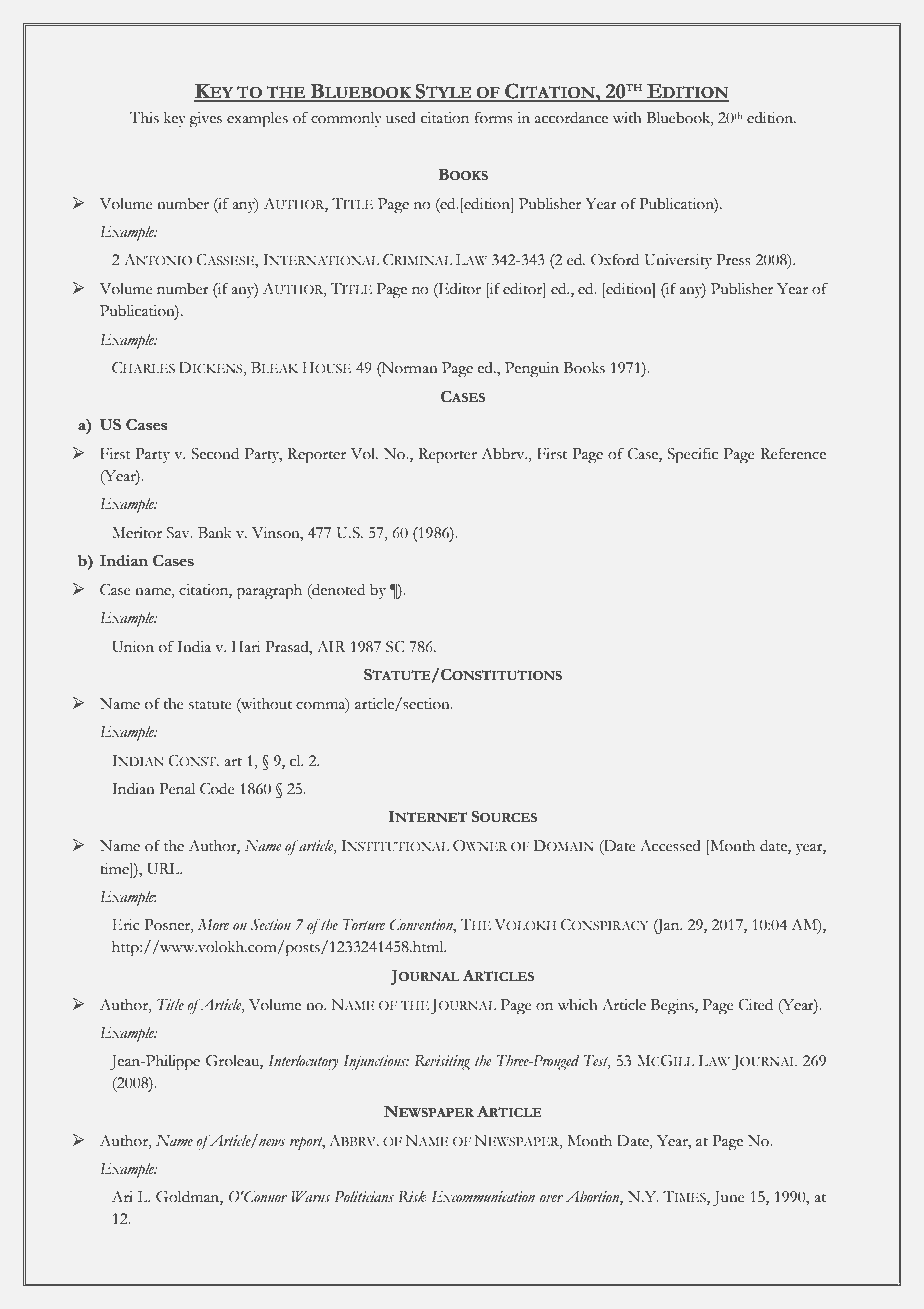 The height and width of the screenshot is (1309, 924). What do you see at coordinates (215, 454) in the screenshot?
I see `Second` at bounding box center [215, 454].
